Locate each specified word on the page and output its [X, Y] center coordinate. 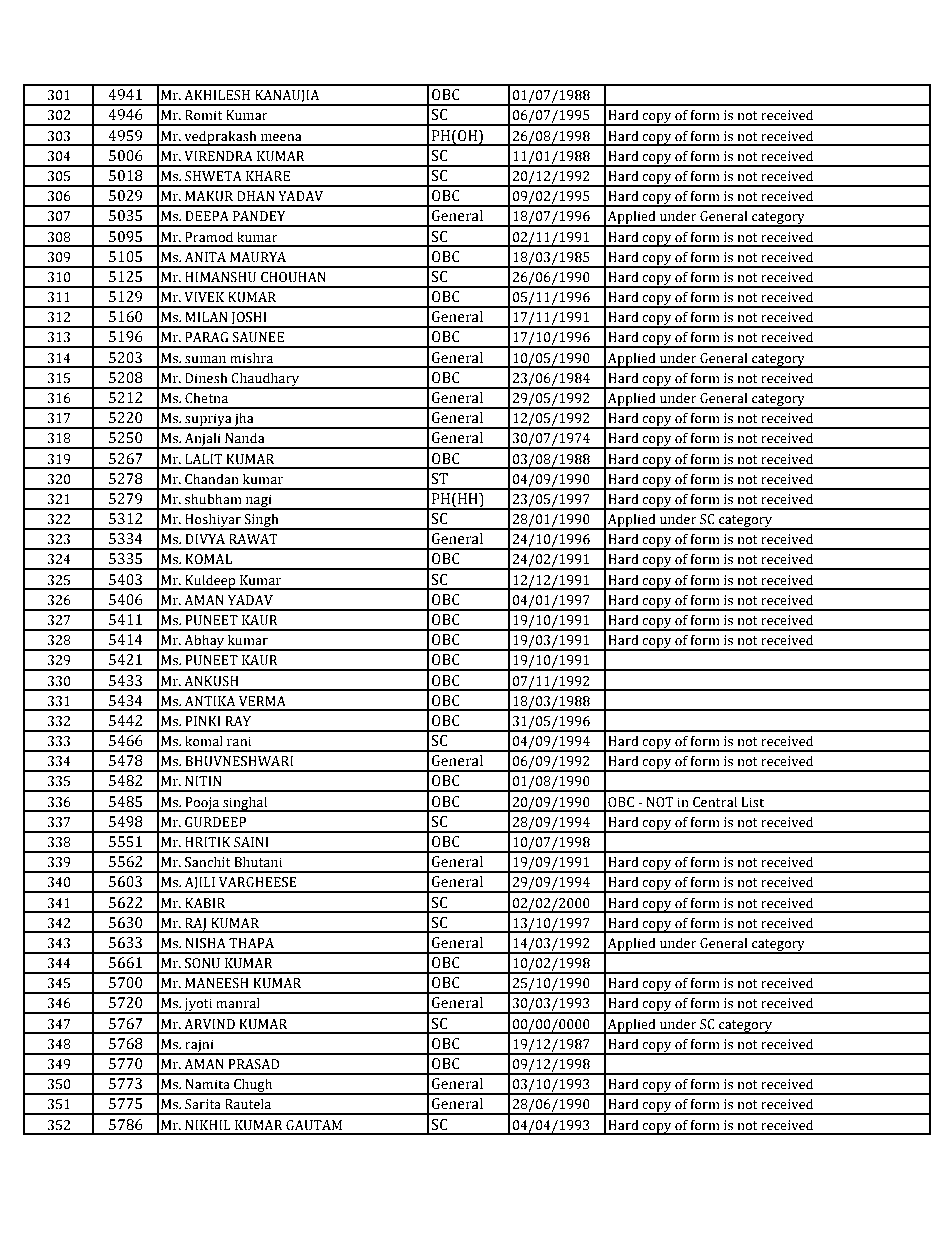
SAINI [251, 842]
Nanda [245, 438]
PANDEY [259, 216]
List [752, 802]
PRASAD [254, 1064]
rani [239, 741]
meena [281, 138]
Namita [207, 1084]
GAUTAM [314, 1125]
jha [244, 420]
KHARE [268, 176]
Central [715, 802]
